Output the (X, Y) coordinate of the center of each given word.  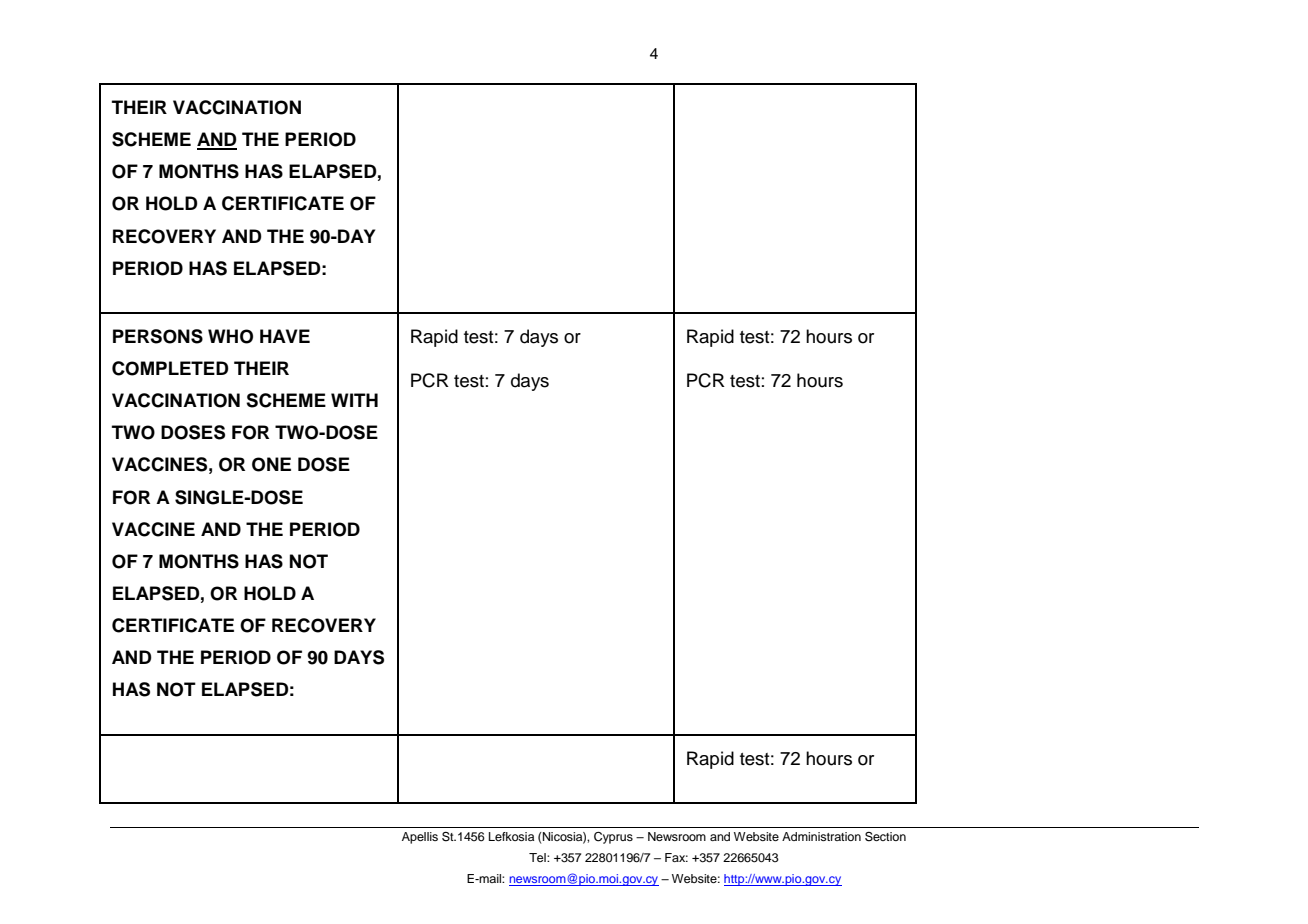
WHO (230, 336)
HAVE (285, 336)
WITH (354, 400)
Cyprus (613, 838)
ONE (271, 464)
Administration (821, 836)
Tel (538, 857)
